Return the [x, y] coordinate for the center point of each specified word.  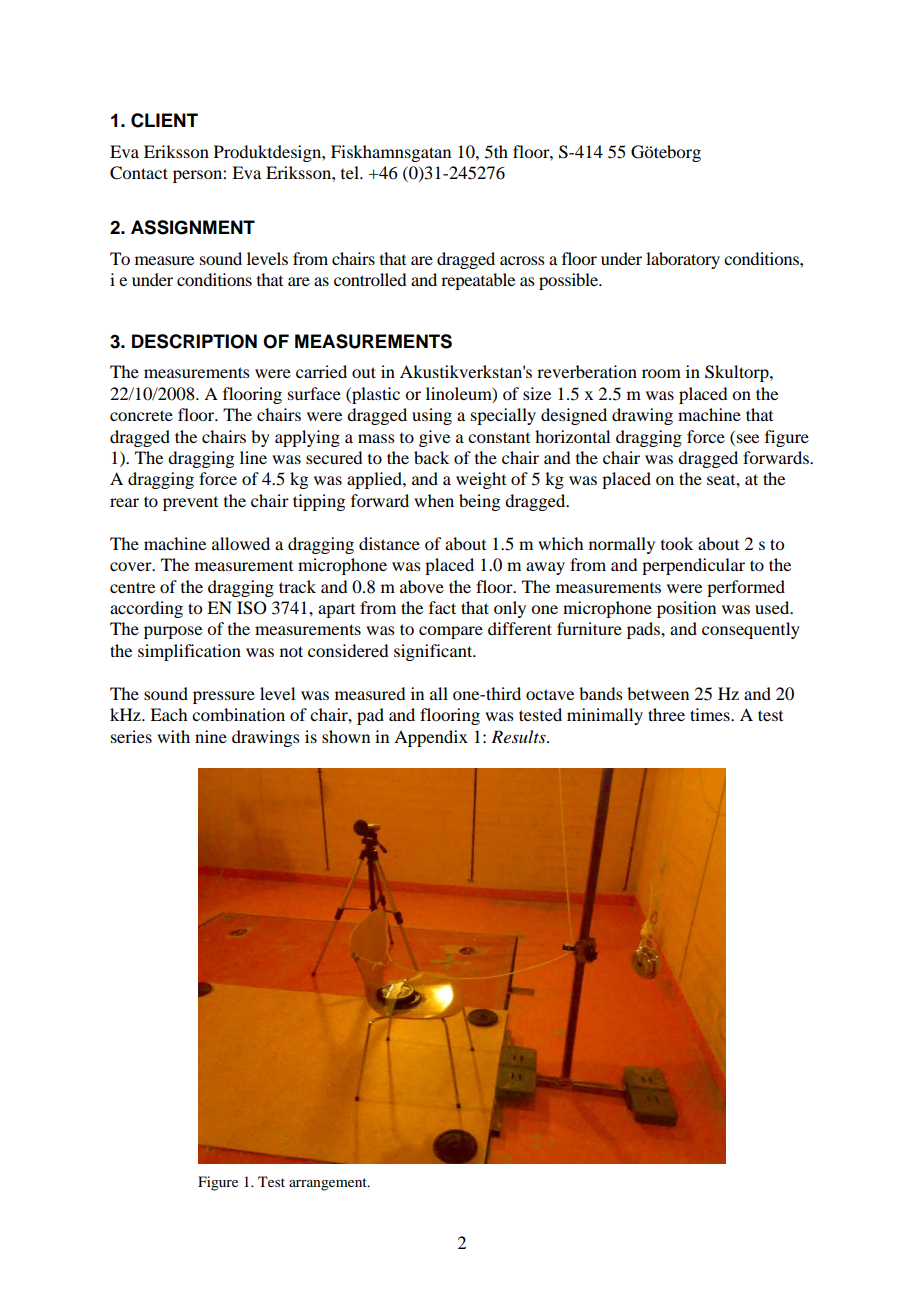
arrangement [329, 1184]
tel [351, 172]
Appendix [431, 738]
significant [434, 652]
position [686, 609]
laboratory [683, 260]
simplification [189, 652]
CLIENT [164, 120]
